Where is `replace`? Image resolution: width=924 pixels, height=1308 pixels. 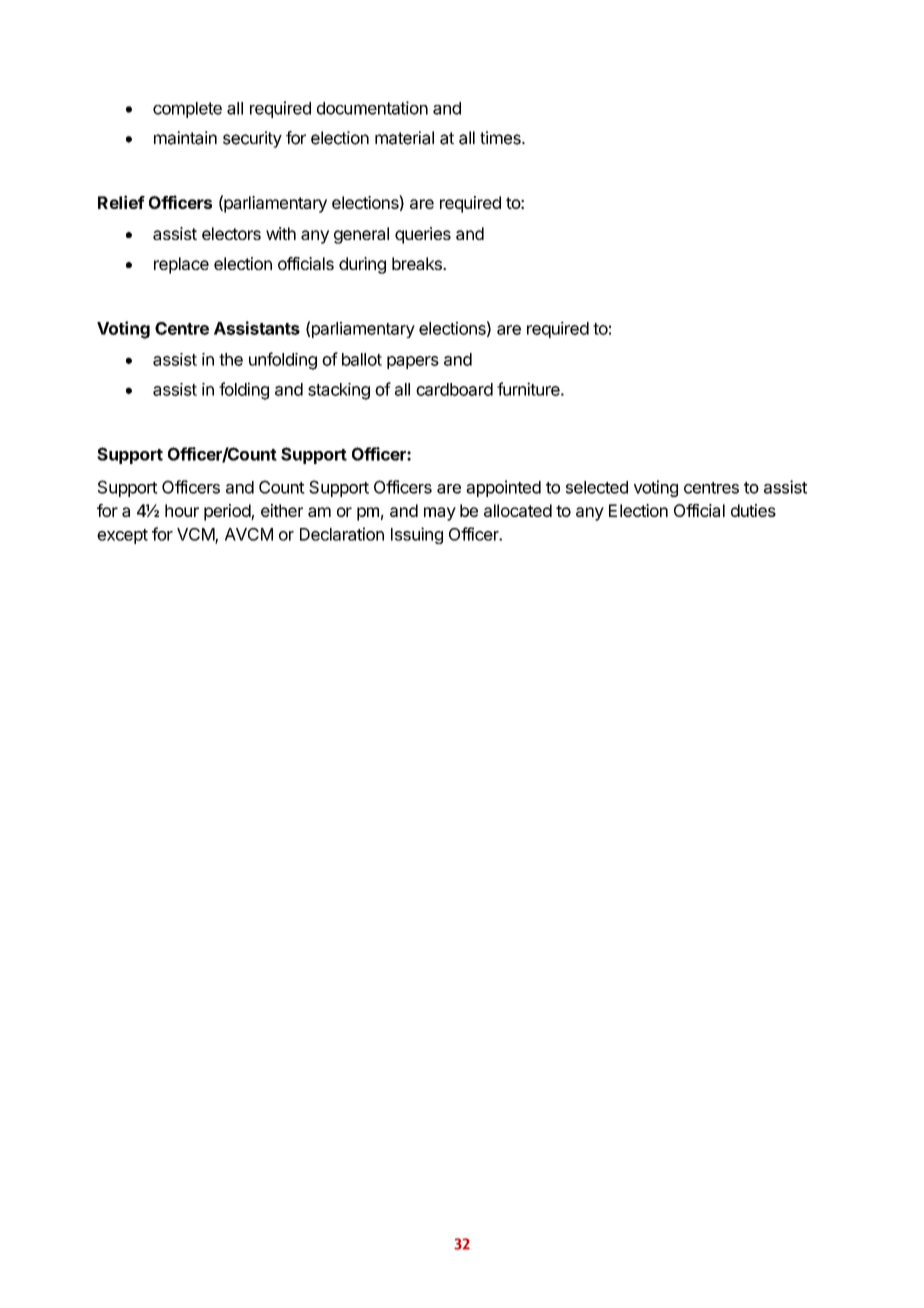
replace is located at coordinates (181, 265).
